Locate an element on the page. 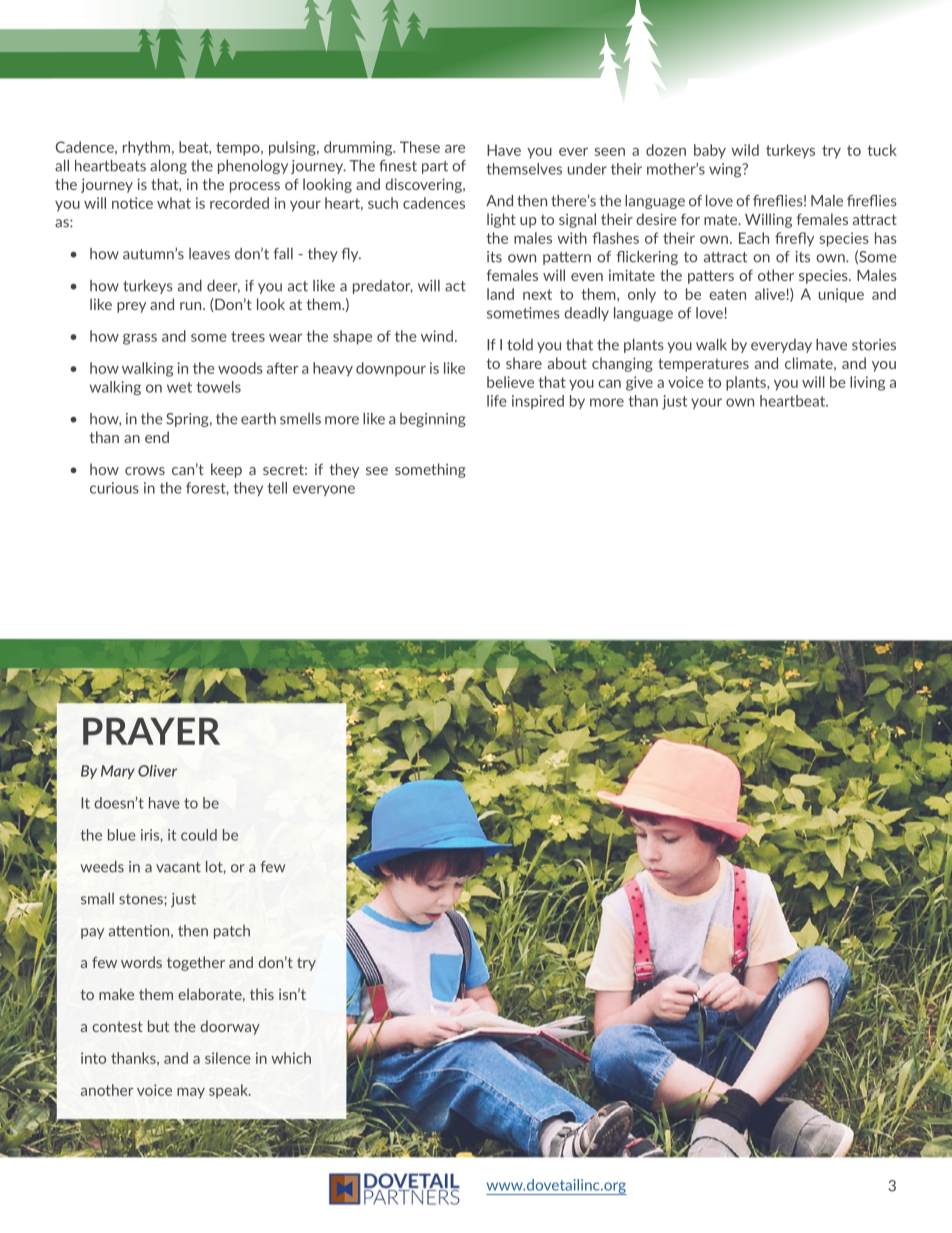  curious is located at coordinates (114, 488).
